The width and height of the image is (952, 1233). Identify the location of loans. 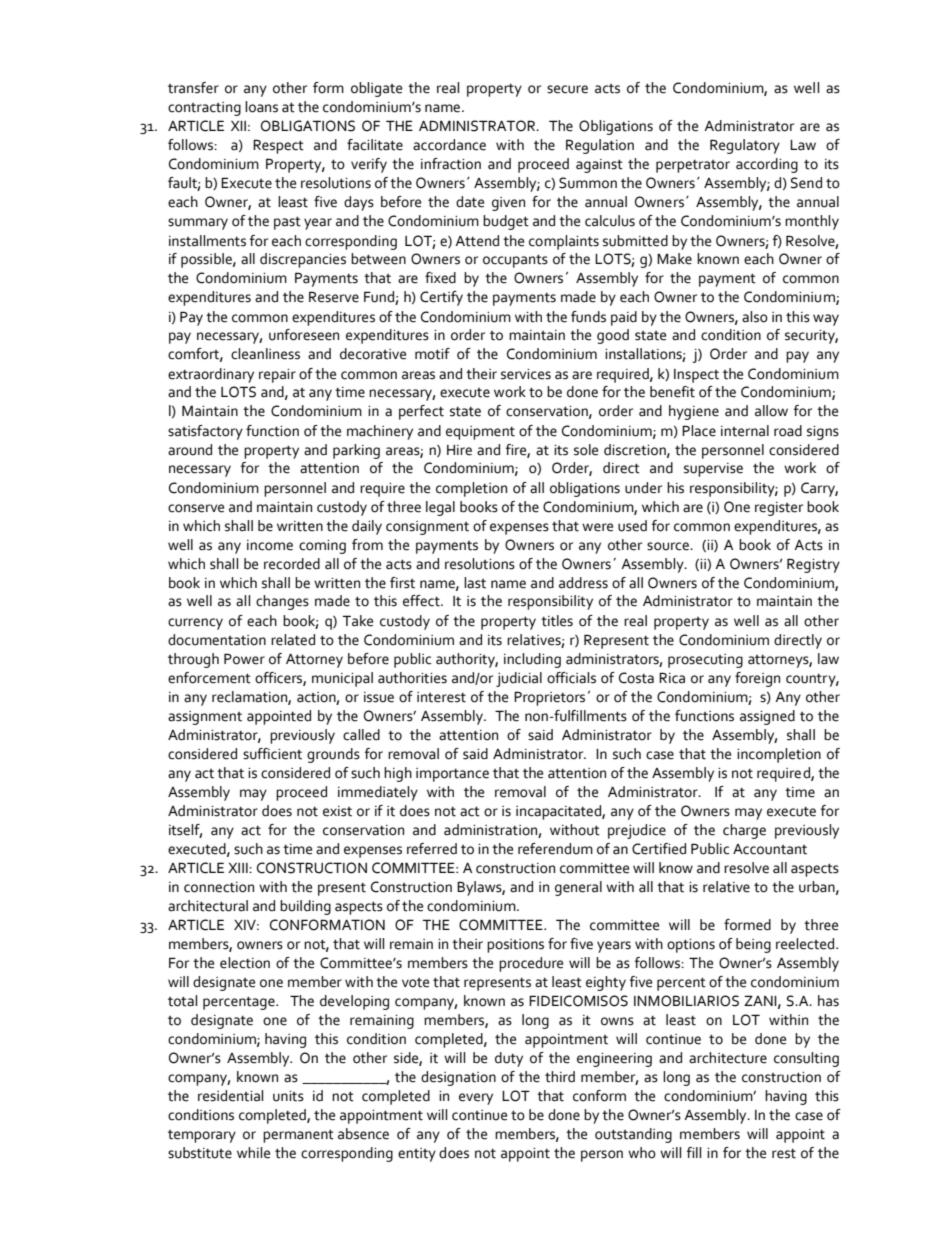
(261, 107).
